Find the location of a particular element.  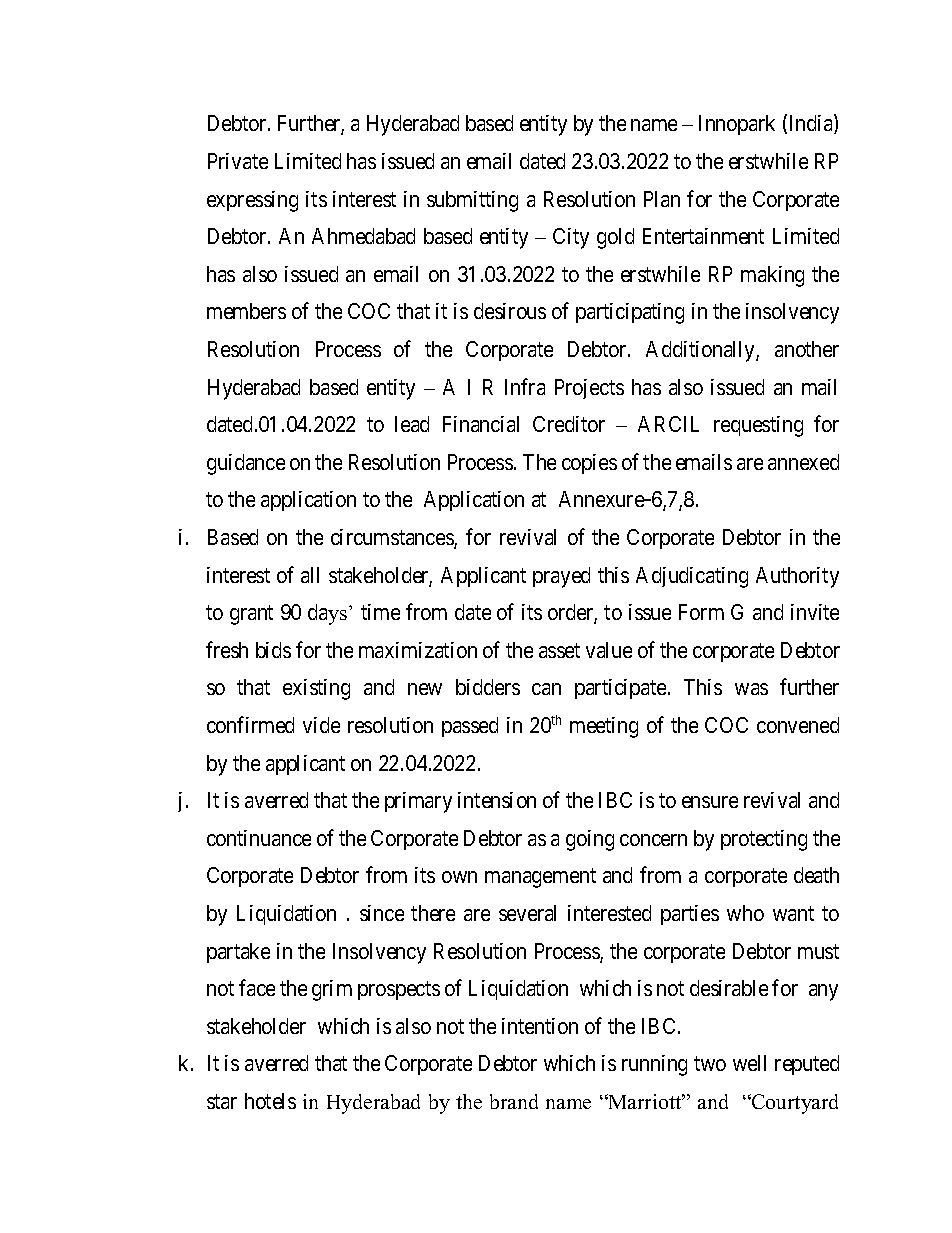

vide is located at coordinates (321, 725).
